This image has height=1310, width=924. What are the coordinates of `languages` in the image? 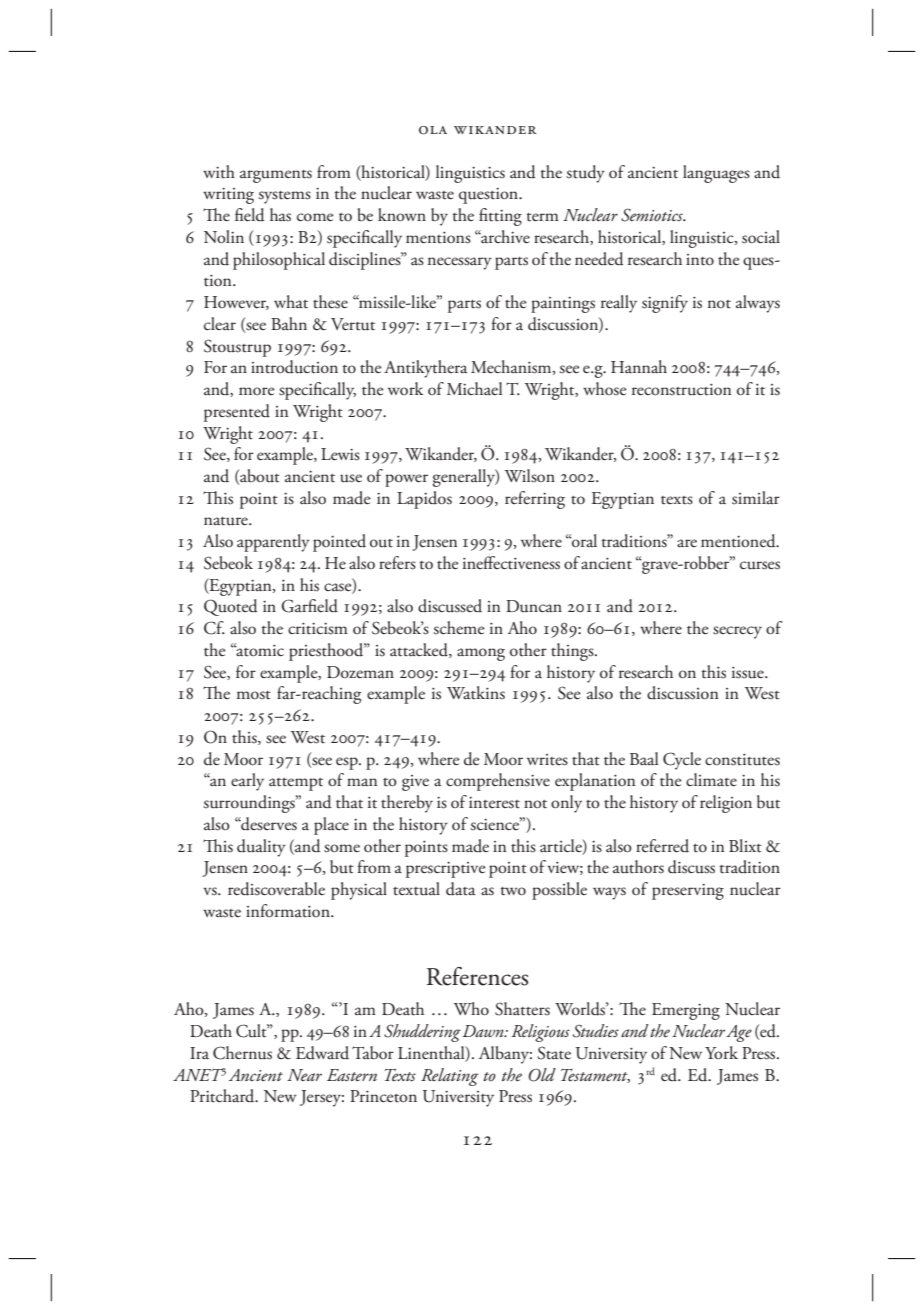 It's located at (716, 174).
